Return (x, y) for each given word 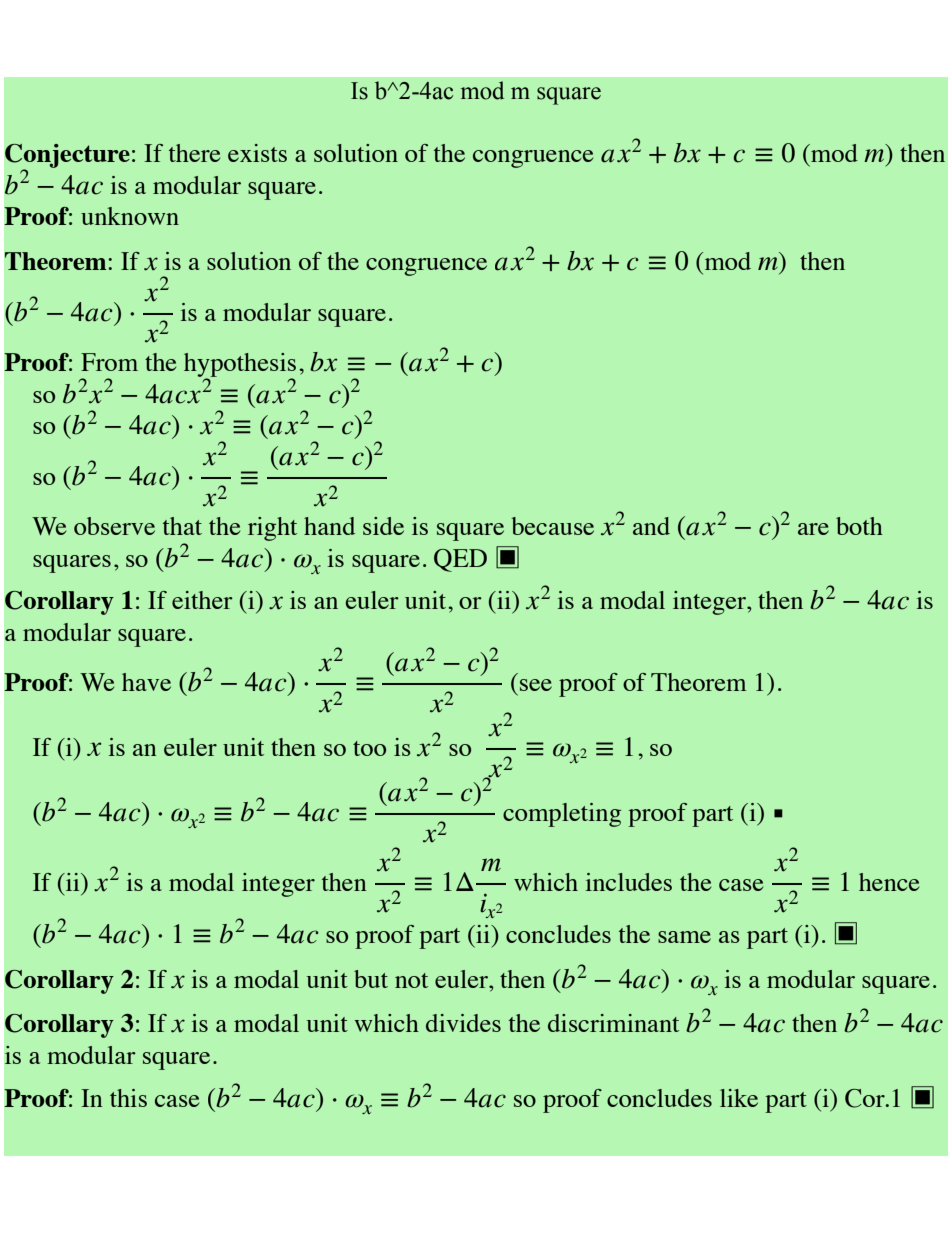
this (128, 1098)
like (739, 1098)
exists (257, 153)
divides (463, 1023)
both (859, 526)
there (194, 153)
